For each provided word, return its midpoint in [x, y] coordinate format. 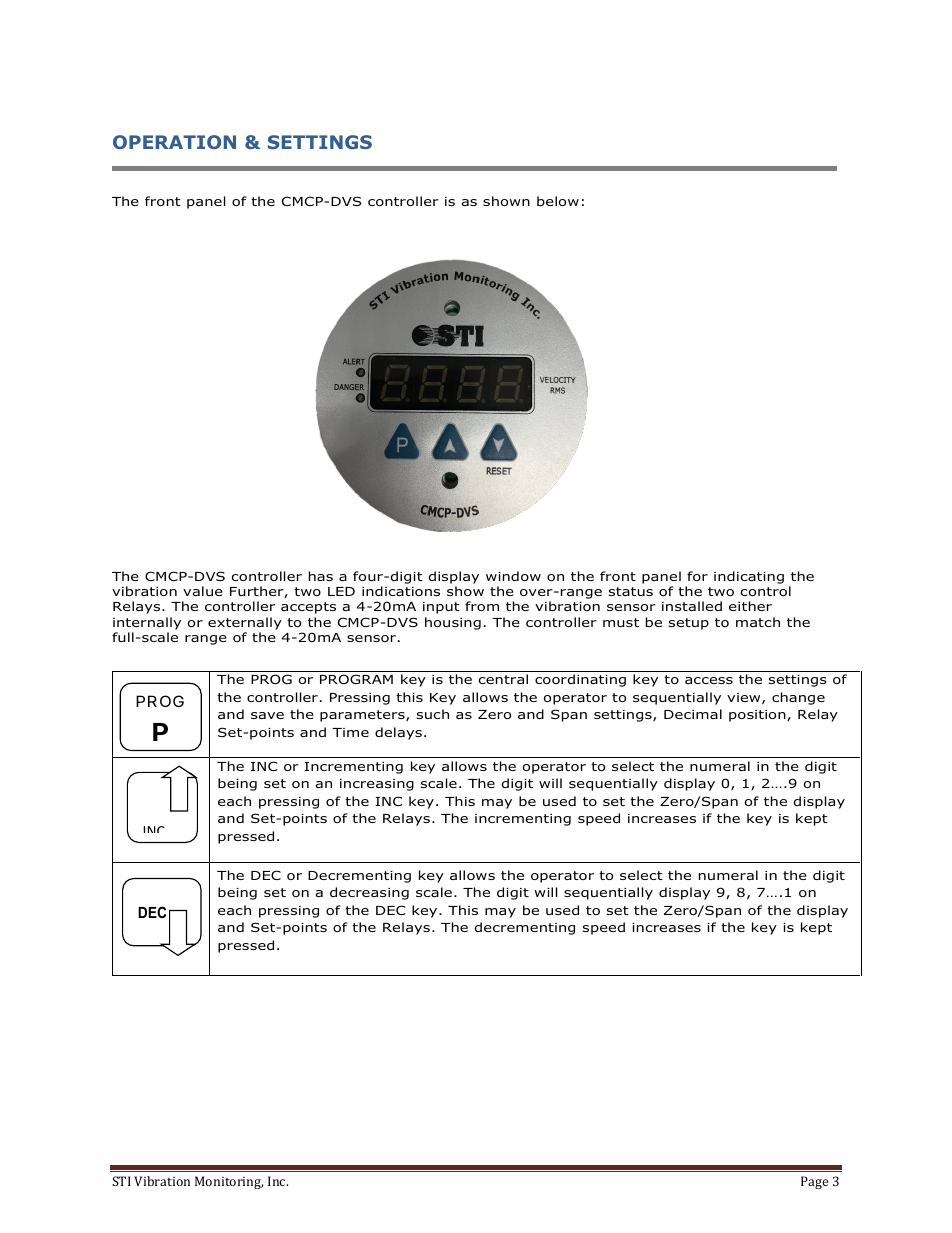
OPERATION [174, 142]
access [709, 680]
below [558, 201]
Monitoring [229, 1182]
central [503, 679]
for [697, 576]
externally [245, 623]
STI [121, 1181]
